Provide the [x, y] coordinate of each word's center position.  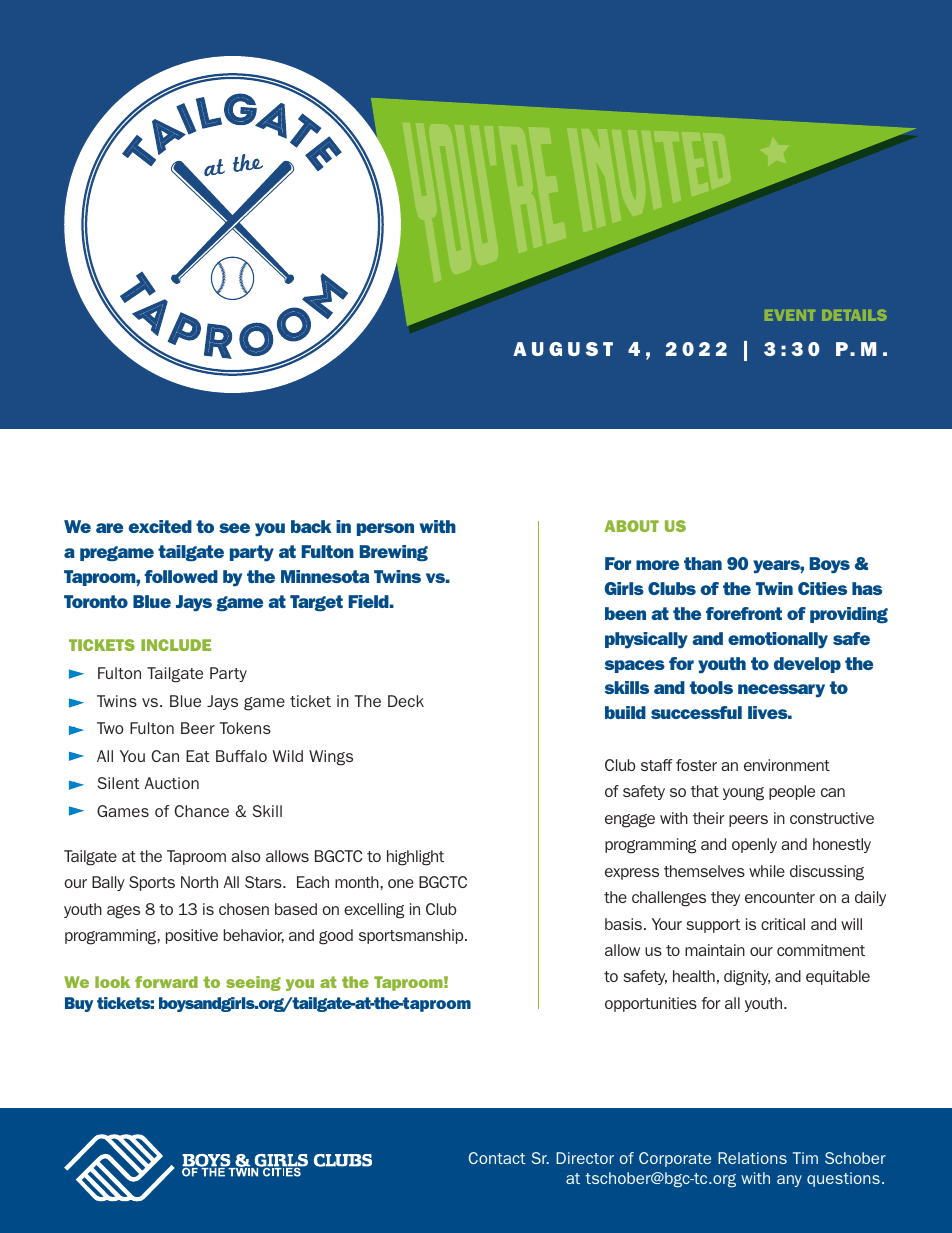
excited [160, 526]
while [767, 871]
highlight [415, 858]
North [199, 882]
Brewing [394, 553]
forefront [744, 613]
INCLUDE [176, 645]
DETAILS [854, 315]
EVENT [790, 315]
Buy [79, 1004]
